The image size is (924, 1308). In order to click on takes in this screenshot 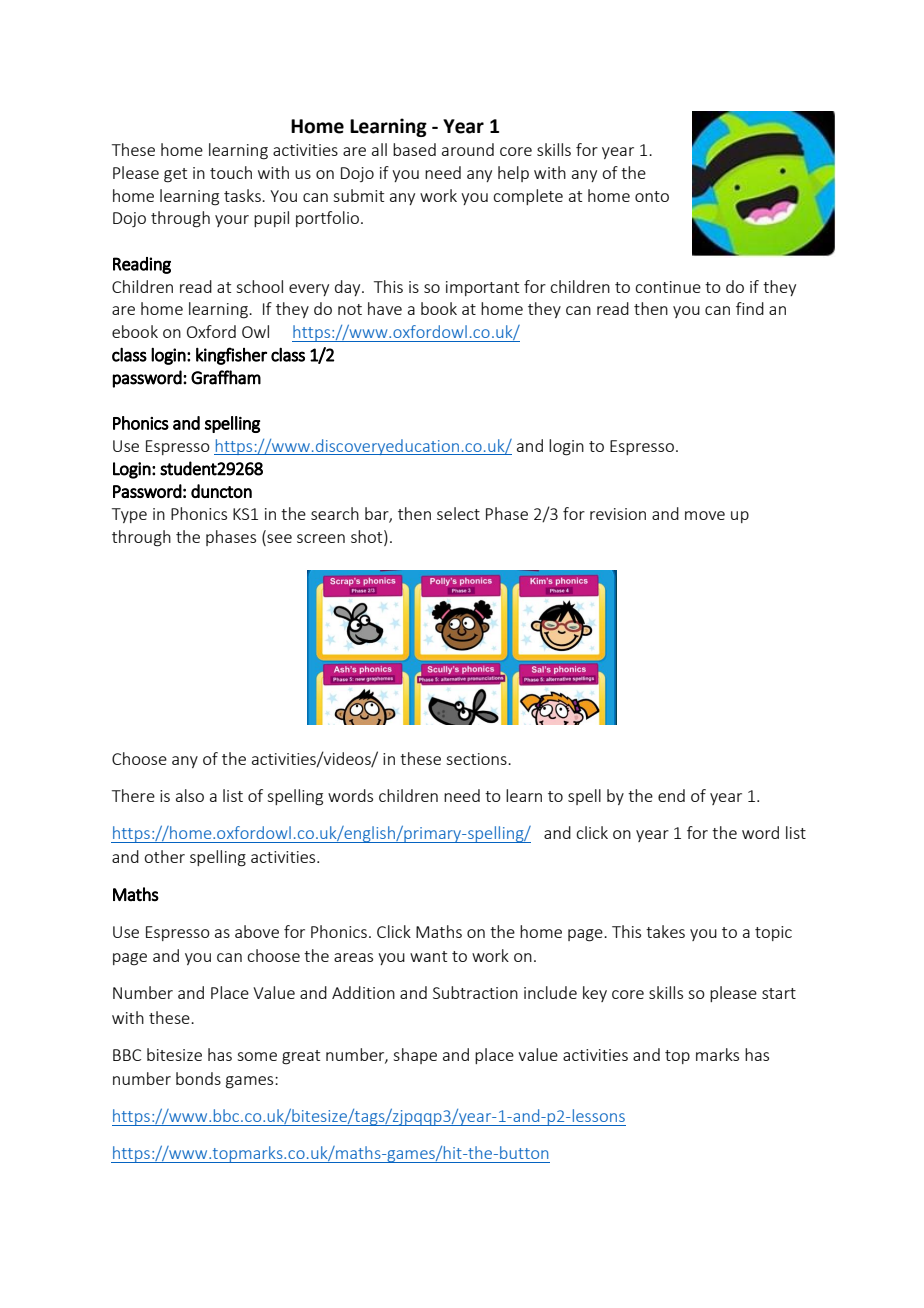, I will do `click(665, 931)`.
